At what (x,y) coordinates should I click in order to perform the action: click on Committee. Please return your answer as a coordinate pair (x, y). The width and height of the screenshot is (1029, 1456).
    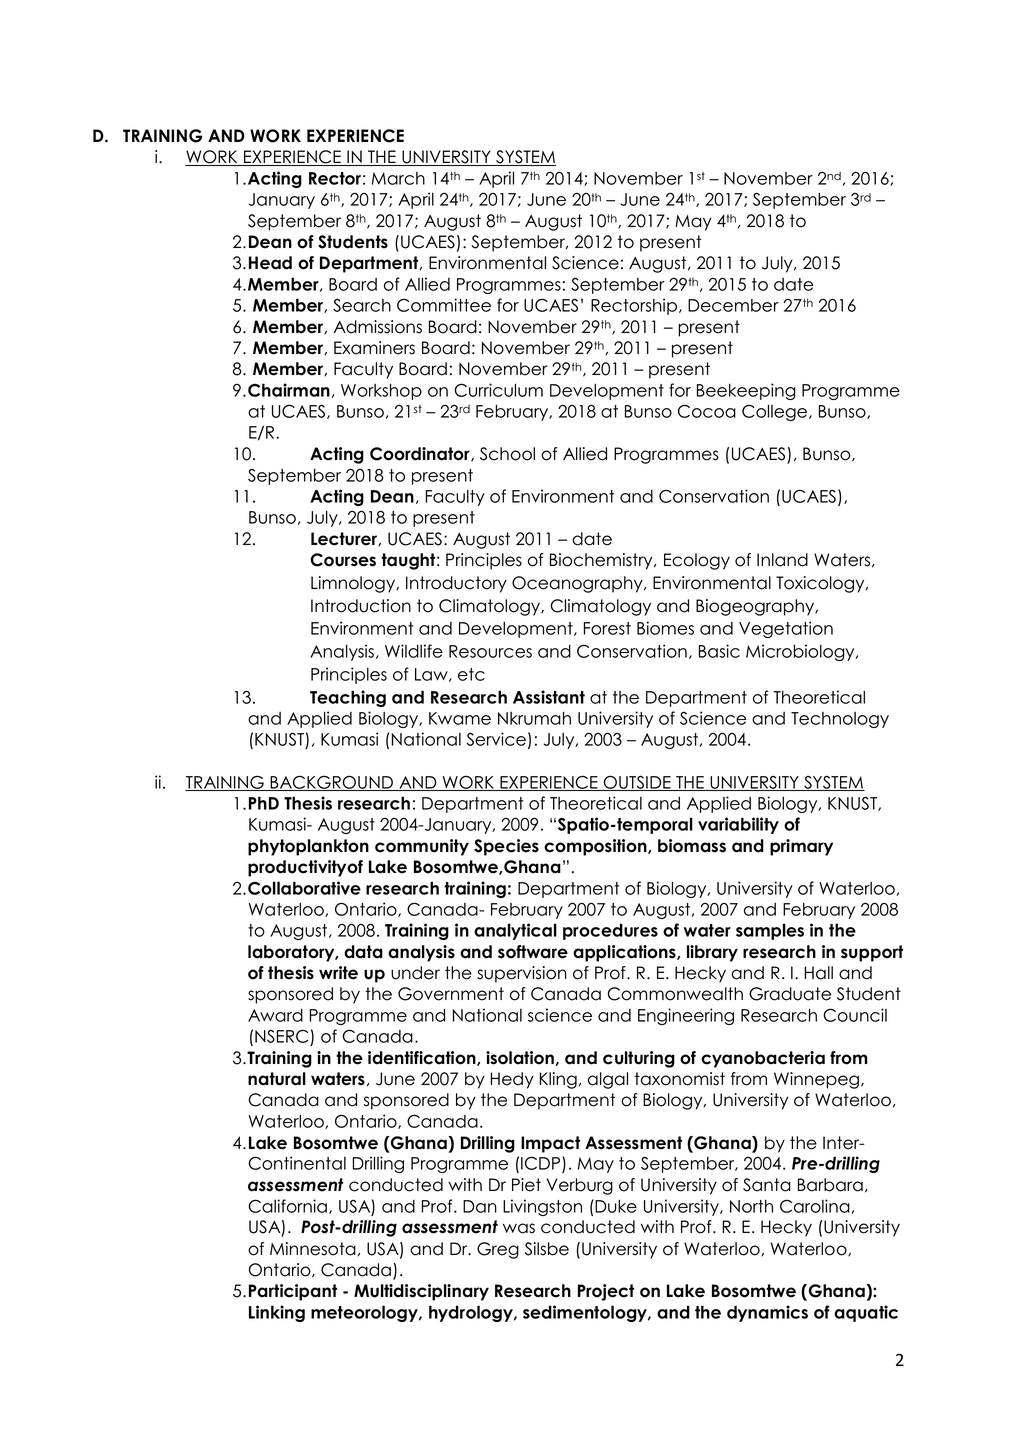
    Looking at the image, I should click on (444, 305).
